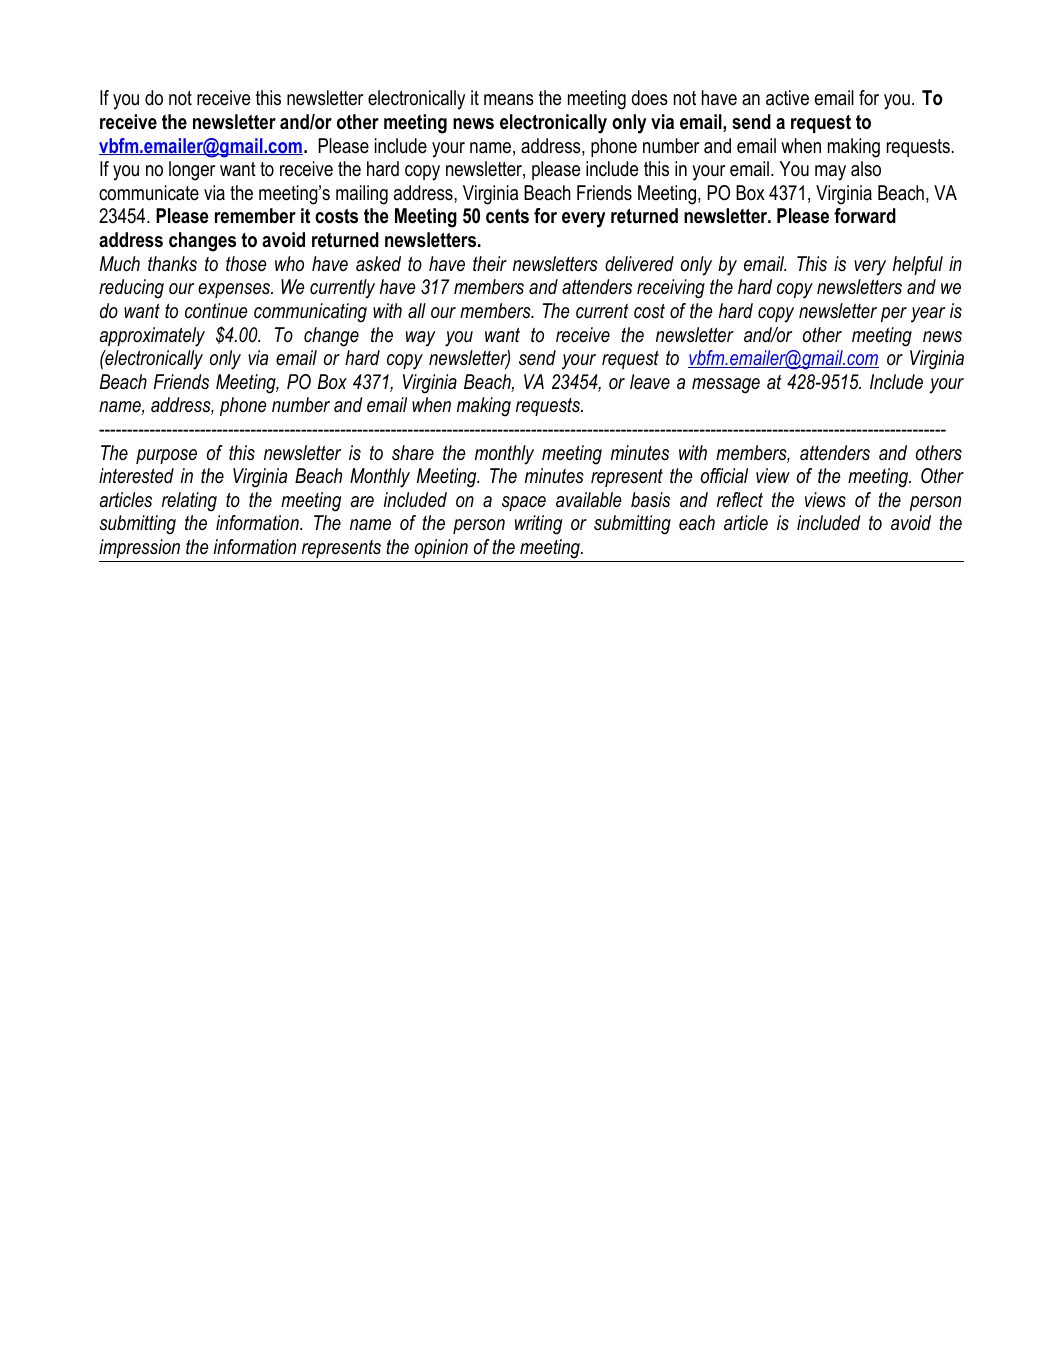 The width and height of the image is (1051, 1360). I want to click on longer, so click(192, 171).
